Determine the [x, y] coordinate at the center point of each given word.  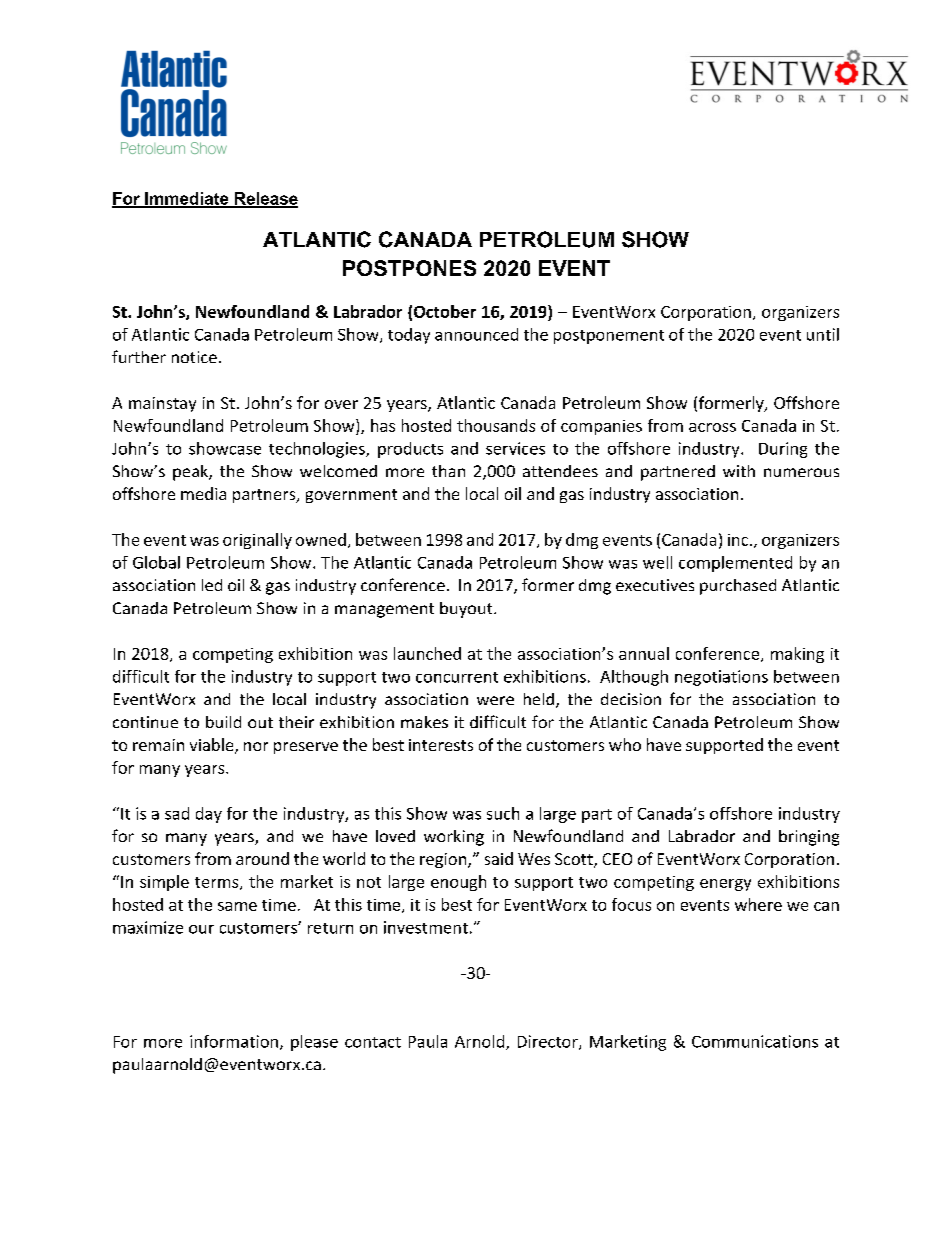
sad [177, 813]
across [712, 427]
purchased [738, 587]
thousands [496, 425]
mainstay [162, 404]
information [234, 1041]
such [503, 813]
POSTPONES [409, 268]
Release [265, 199]
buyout [467, 610]
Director [549, 1042]
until [823, 334]
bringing [809, 838]
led [212, 585]
